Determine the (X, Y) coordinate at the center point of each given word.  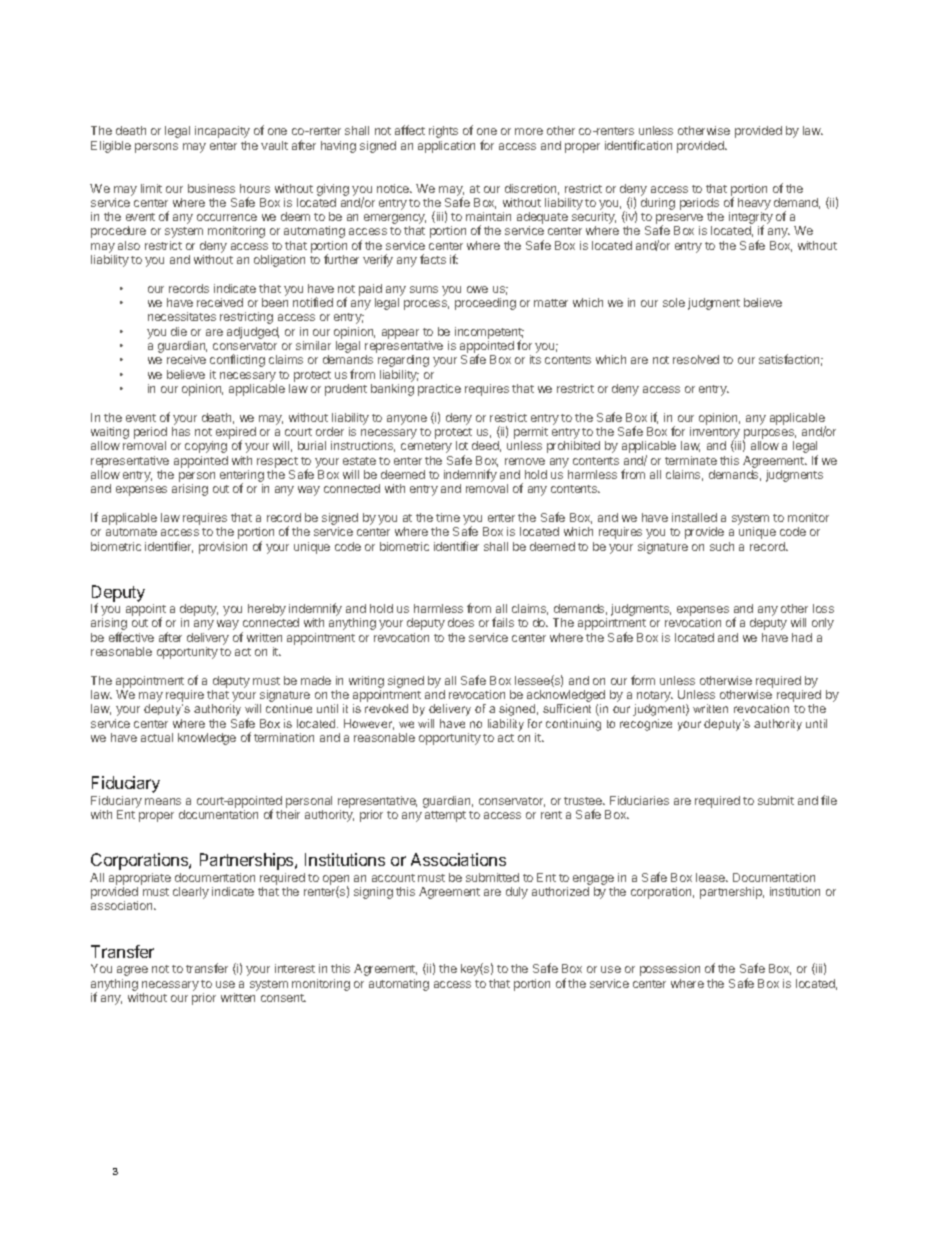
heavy (754, 205)
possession (670, 970)
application (446, 147)
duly (517, 893)
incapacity (222, 132)
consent (283, 998)
